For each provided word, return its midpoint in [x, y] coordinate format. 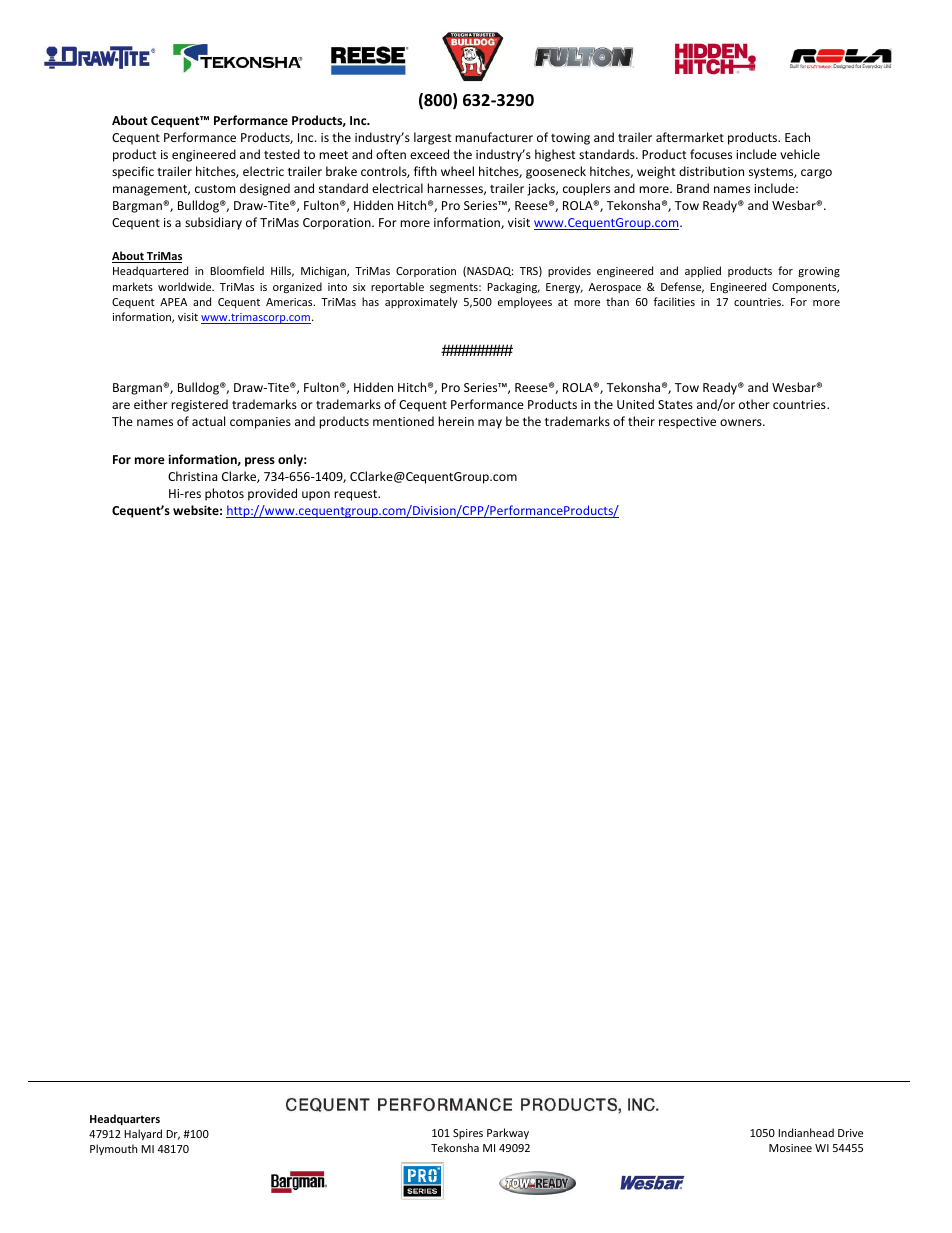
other [754, 404]
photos [224, 494]
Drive [850, 1133]
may [490, 424]
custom [215, 189]
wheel [457, 171]
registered [199, 405]
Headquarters [125, 1120]
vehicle [800, 154]
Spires [468, 1134]
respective [687, 423]
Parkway [508, 1133]
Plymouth [113, 1149]
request [357, 495]
